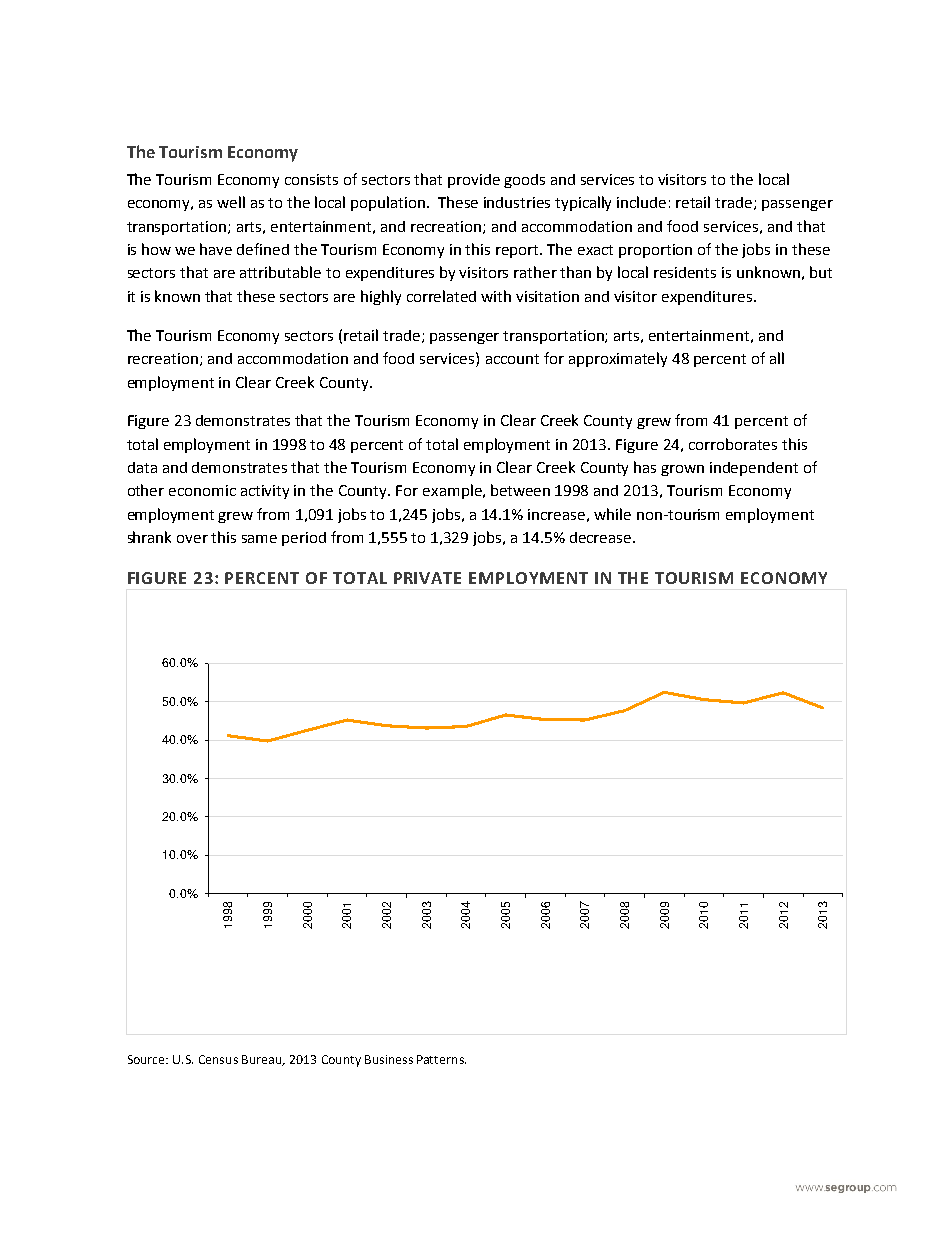  What do you see at coordinates (641, 202) in the image?
I see `include` at bounding box center [641, 202].
